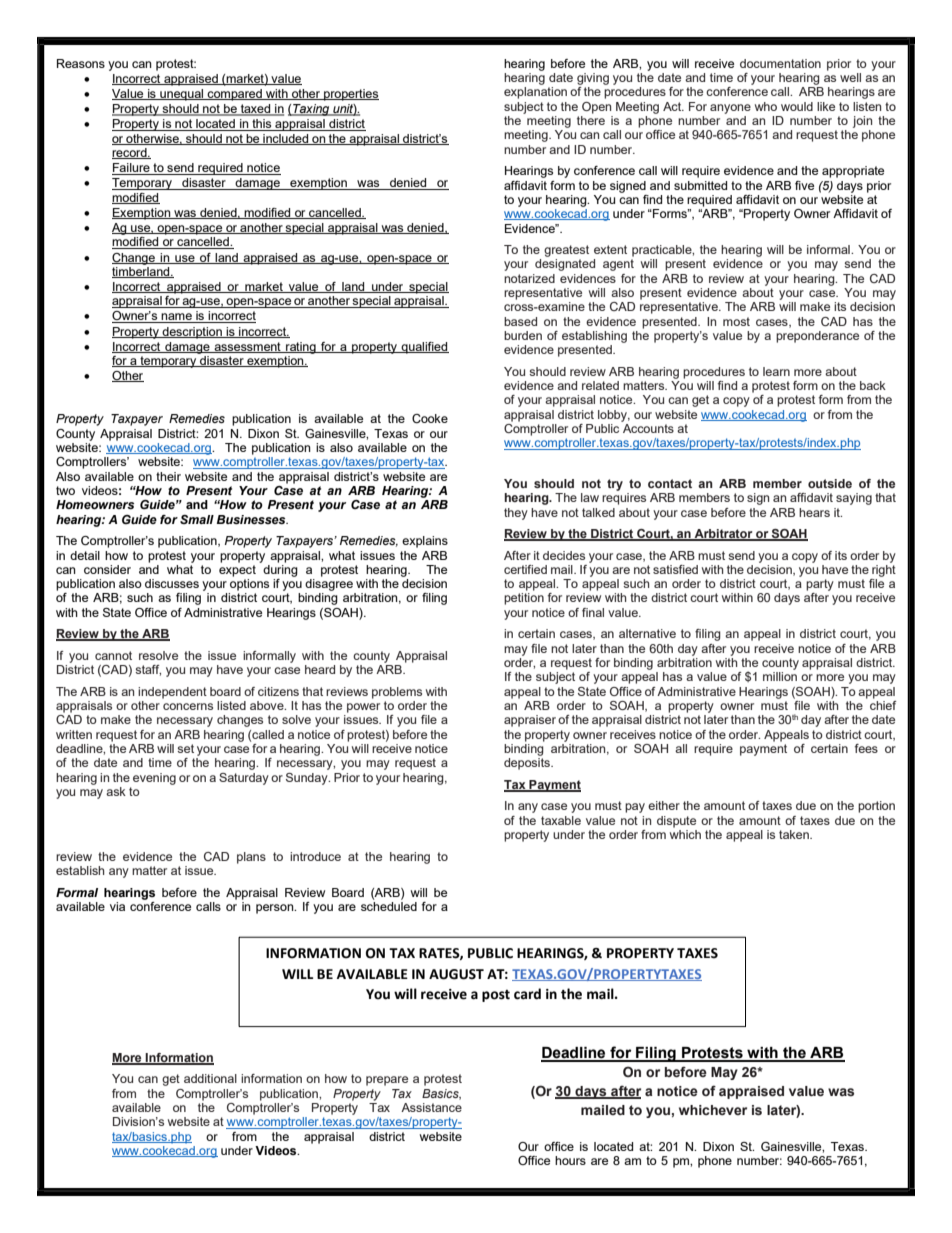  What do you see at coordinates (795, 834) in the screenshot?
I see `taken` at bounding box center [795, 834].
